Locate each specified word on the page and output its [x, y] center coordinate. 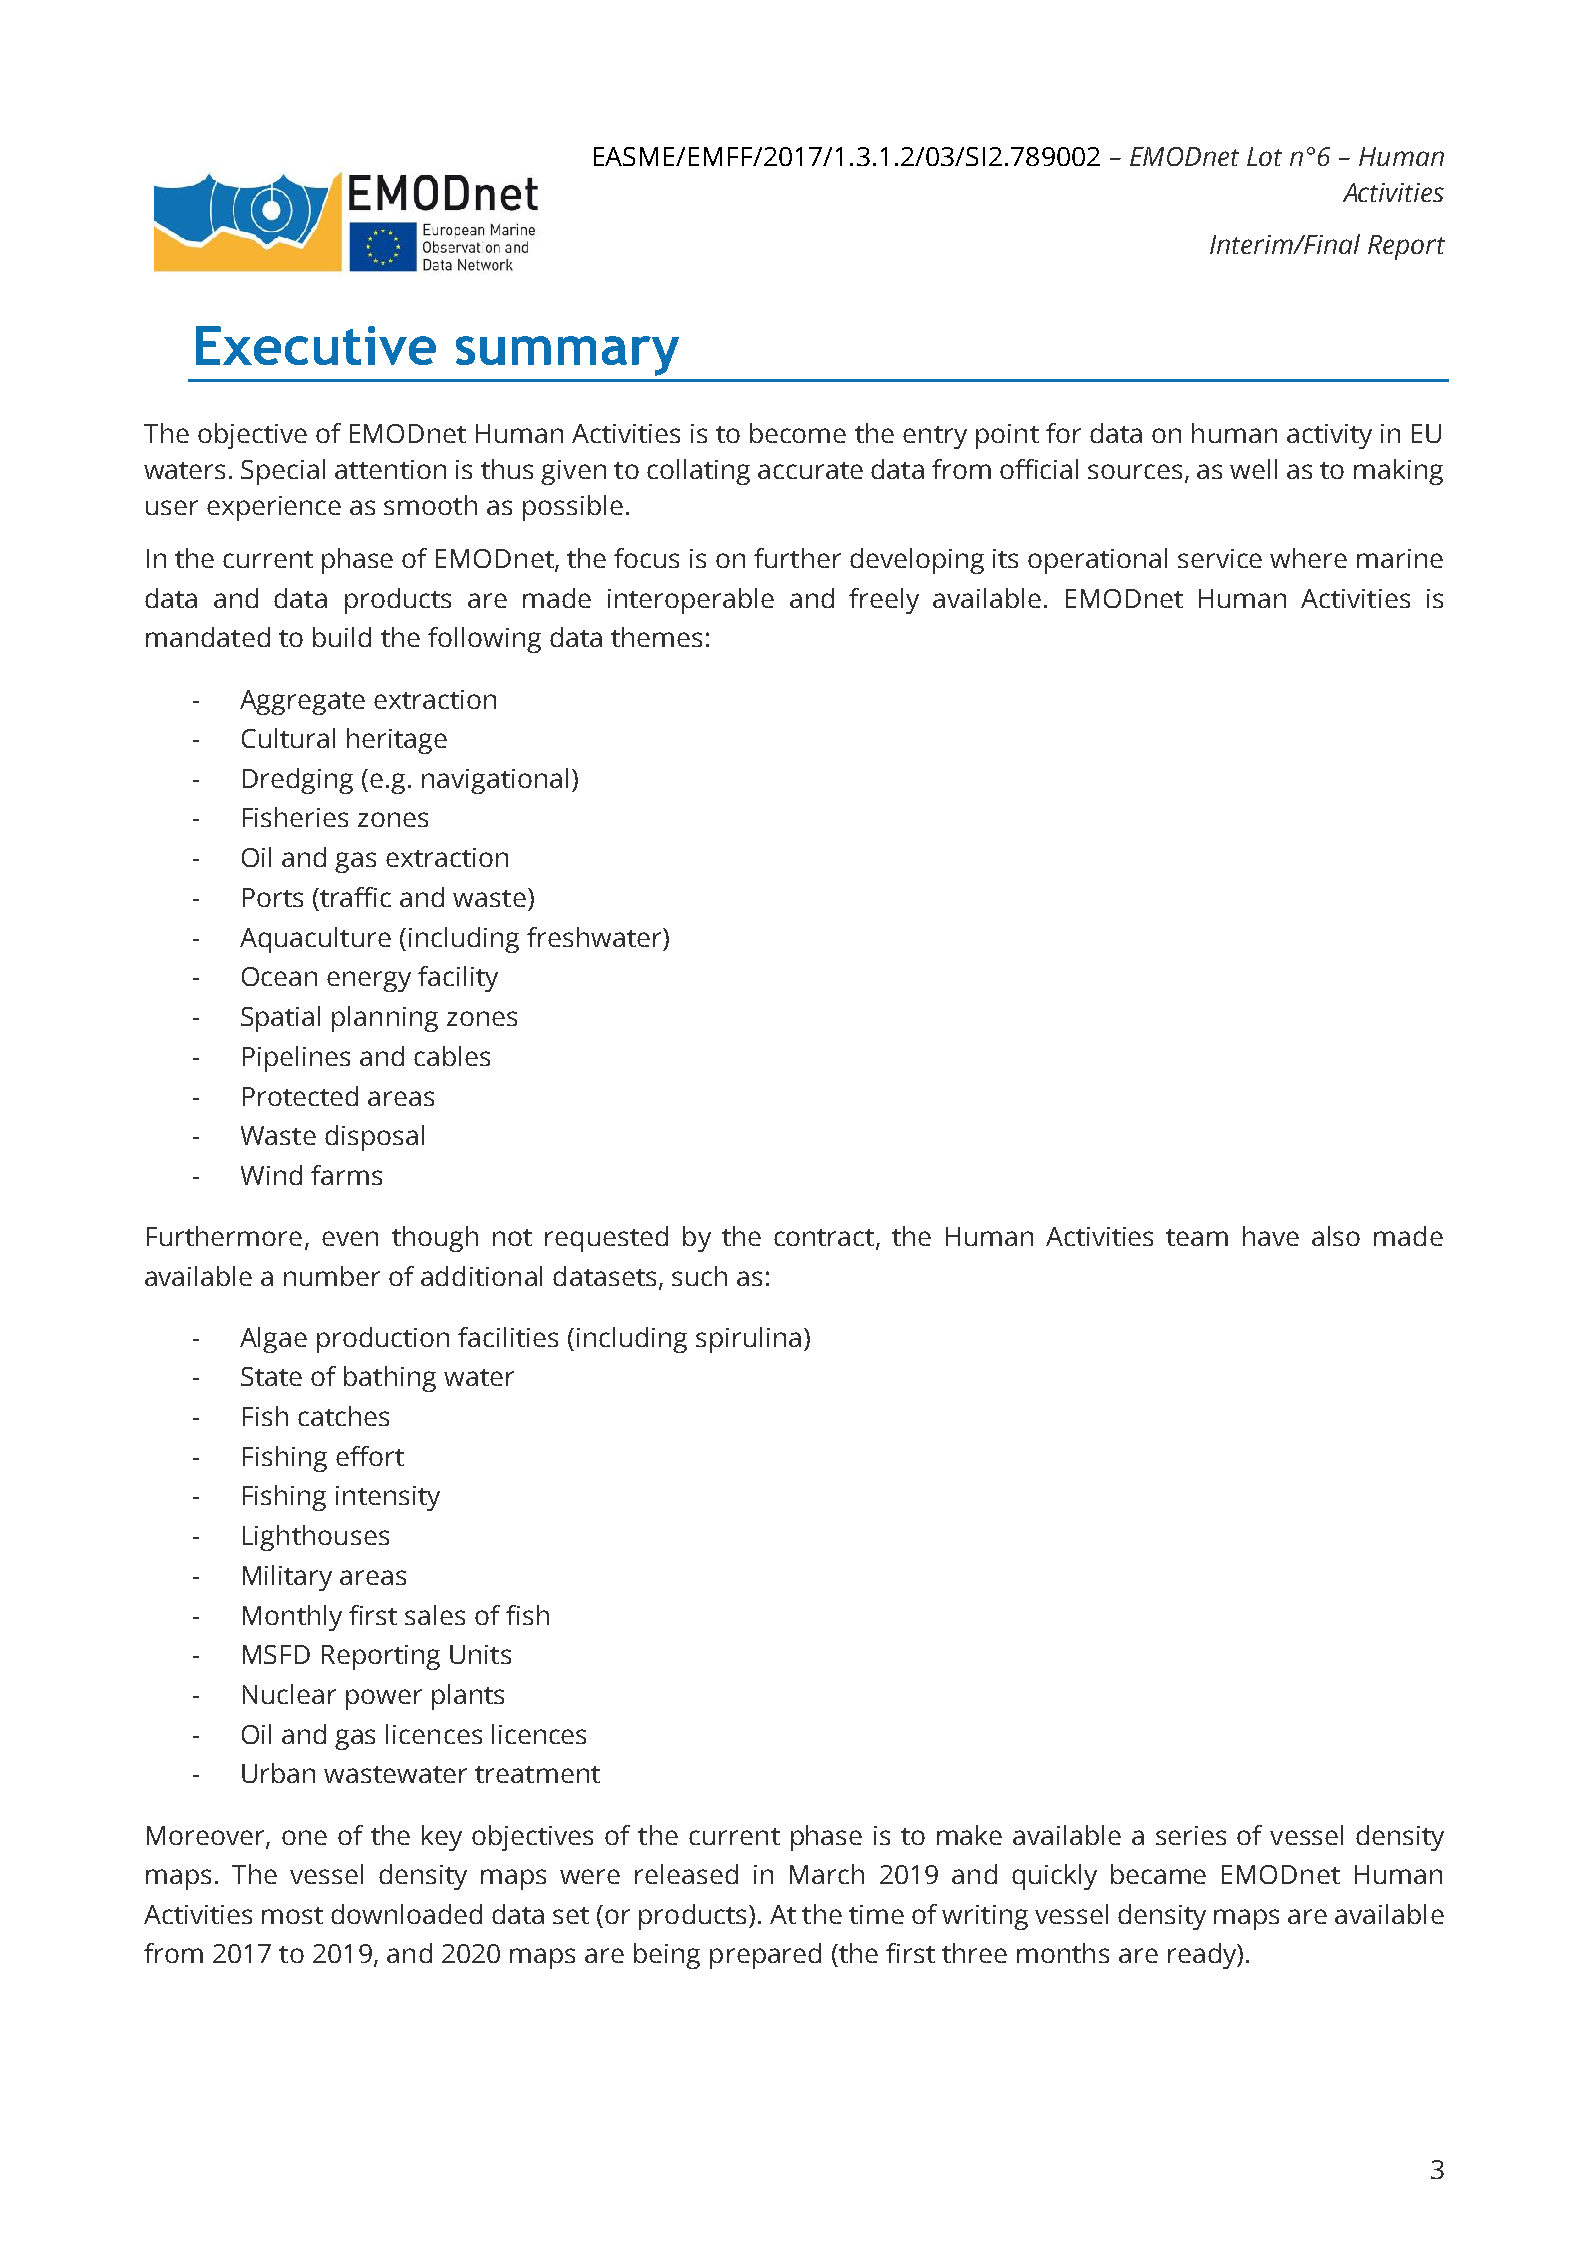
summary [567, 356]
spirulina [748, 1340]
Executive [316, 345]
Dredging [298, 781]
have [1271, 1236]
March [827, 1874]
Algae [273, 1340]
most [292, 1915]
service [1220, 558]
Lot [1264, 156]
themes [656, 637]
